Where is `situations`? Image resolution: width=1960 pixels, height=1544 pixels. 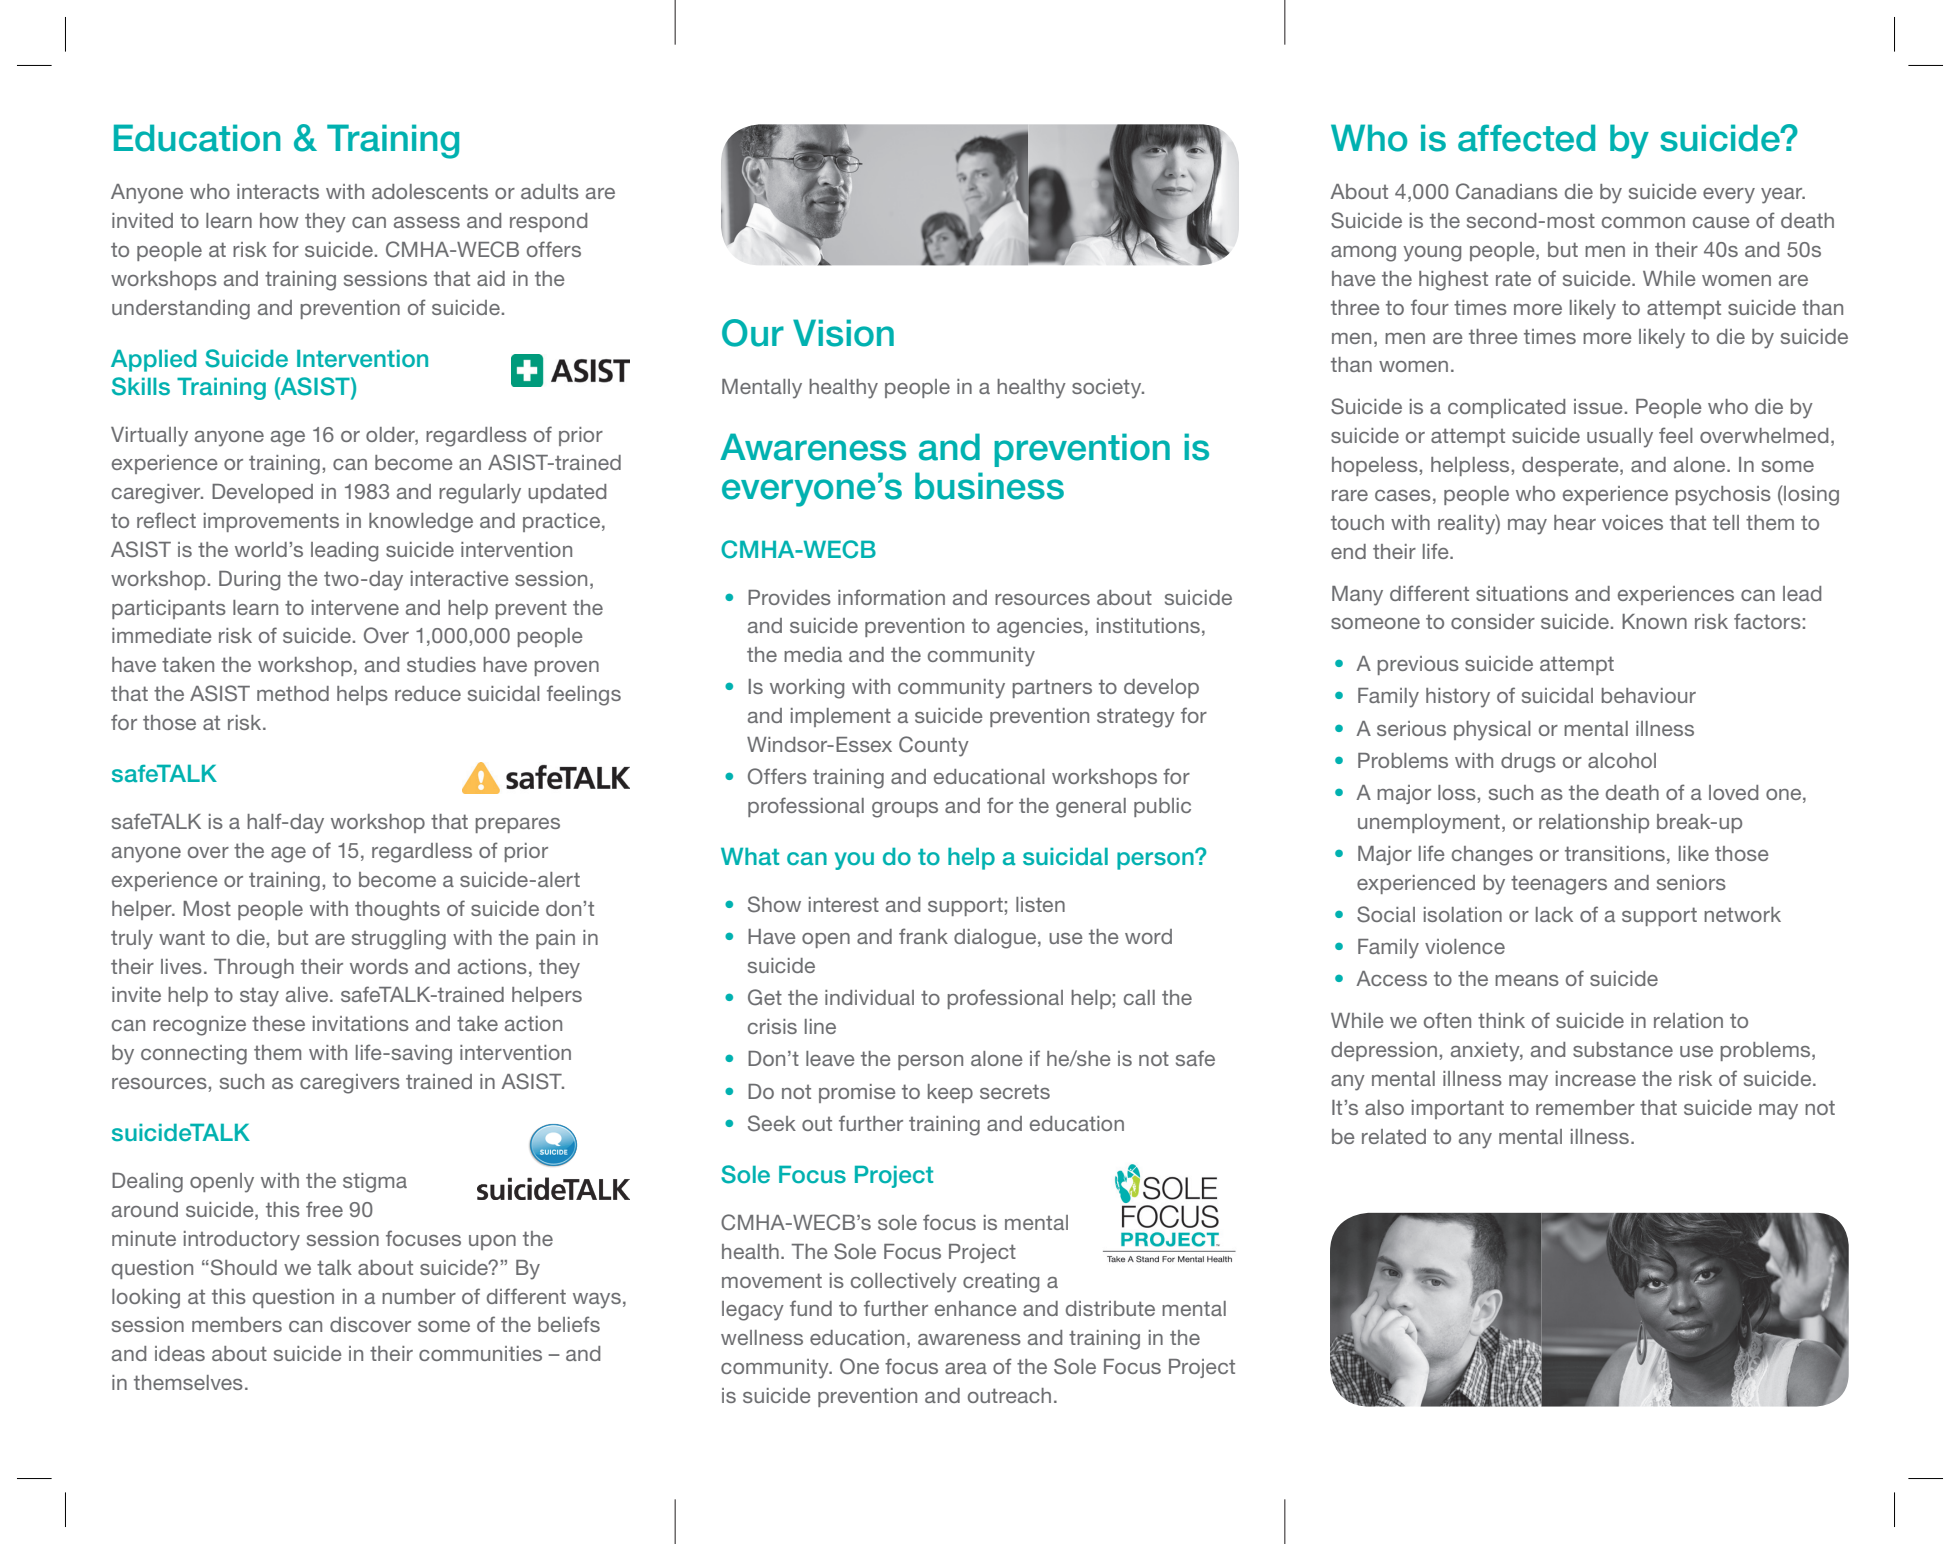
situations is located at coordinates (1522, 593).
